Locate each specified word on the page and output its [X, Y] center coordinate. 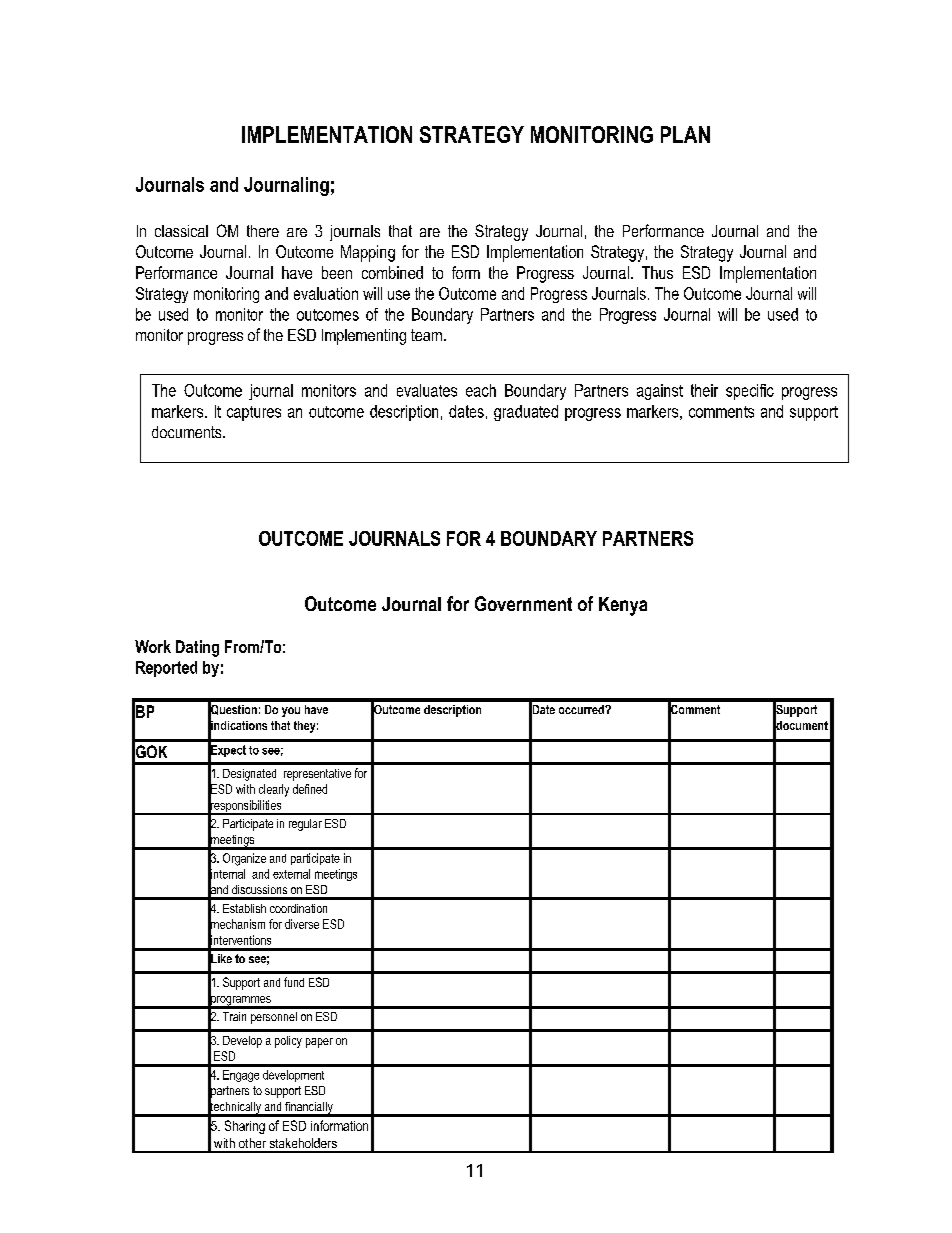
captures [254, 413]
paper [319, 1043]
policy [288, 1042]
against [660, 392]
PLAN [685, 134]
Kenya [623, 606]
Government [523, 603]
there [263, 231]
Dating [197, 648]
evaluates [427, 390]
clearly [274, 790]
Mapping [368, 253]
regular [305, 825]
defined [310, 789]
